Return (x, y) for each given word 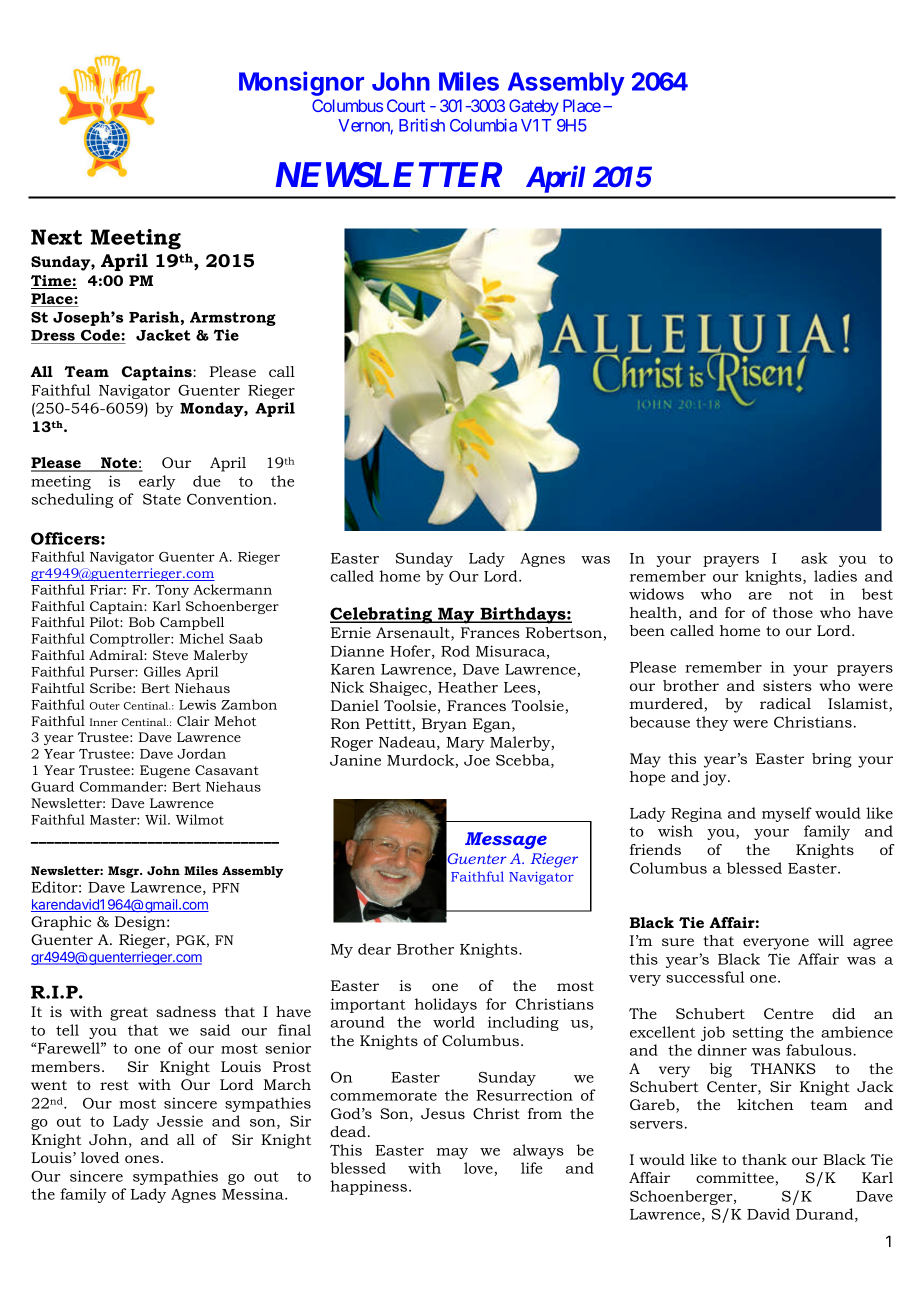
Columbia (483, 125)
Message (506, 840)
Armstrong (233, 319)
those (793, 612)
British (422, 125)
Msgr (125, 872)
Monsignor (301, 83)
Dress (54, 337)
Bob (142, 622)
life (532, 1168)
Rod (455, 651)
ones (142, 1159)
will (831, 940)
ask (814, 558)
